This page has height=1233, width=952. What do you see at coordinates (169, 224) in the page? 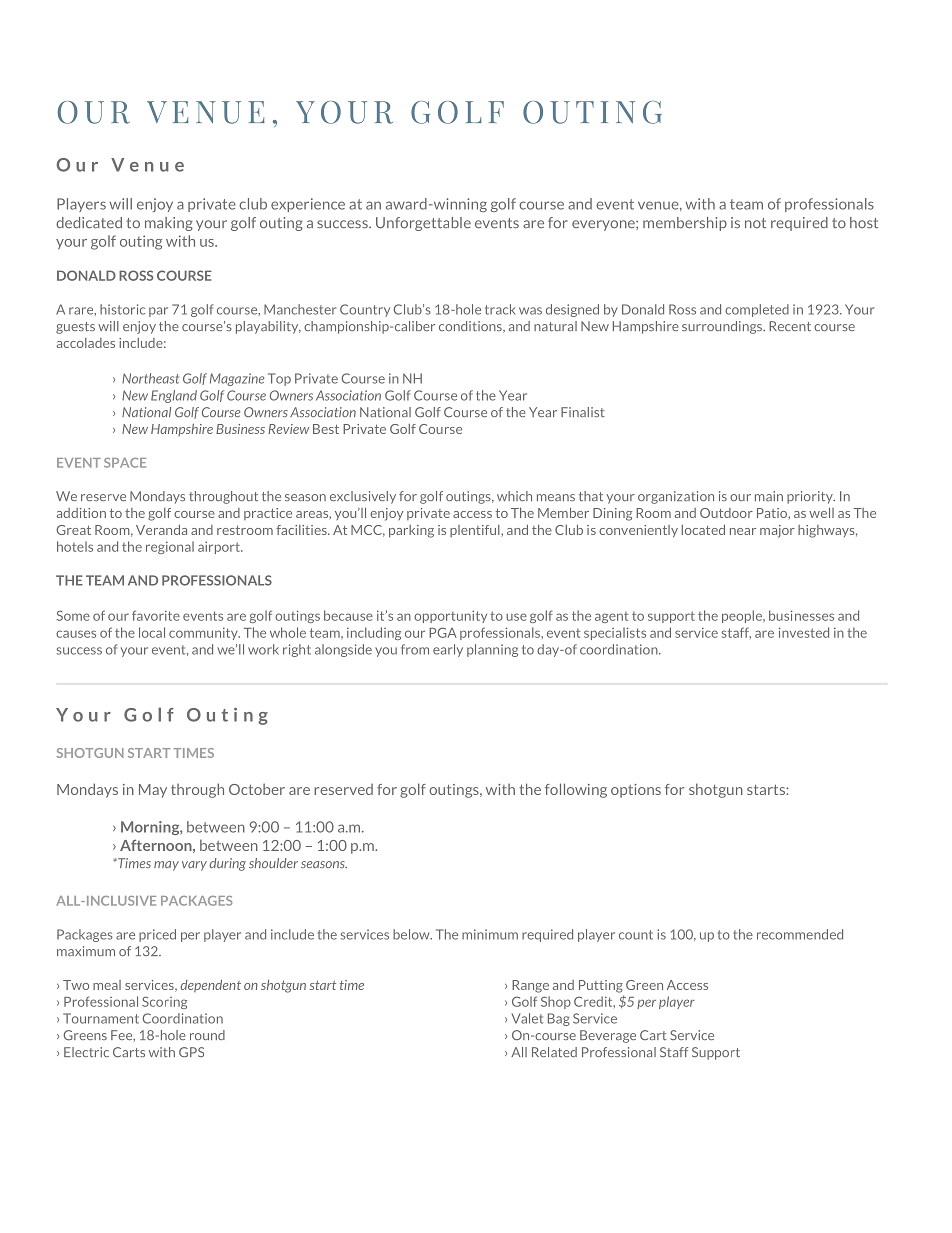
I see `making` at bounding box center [169, 224].
